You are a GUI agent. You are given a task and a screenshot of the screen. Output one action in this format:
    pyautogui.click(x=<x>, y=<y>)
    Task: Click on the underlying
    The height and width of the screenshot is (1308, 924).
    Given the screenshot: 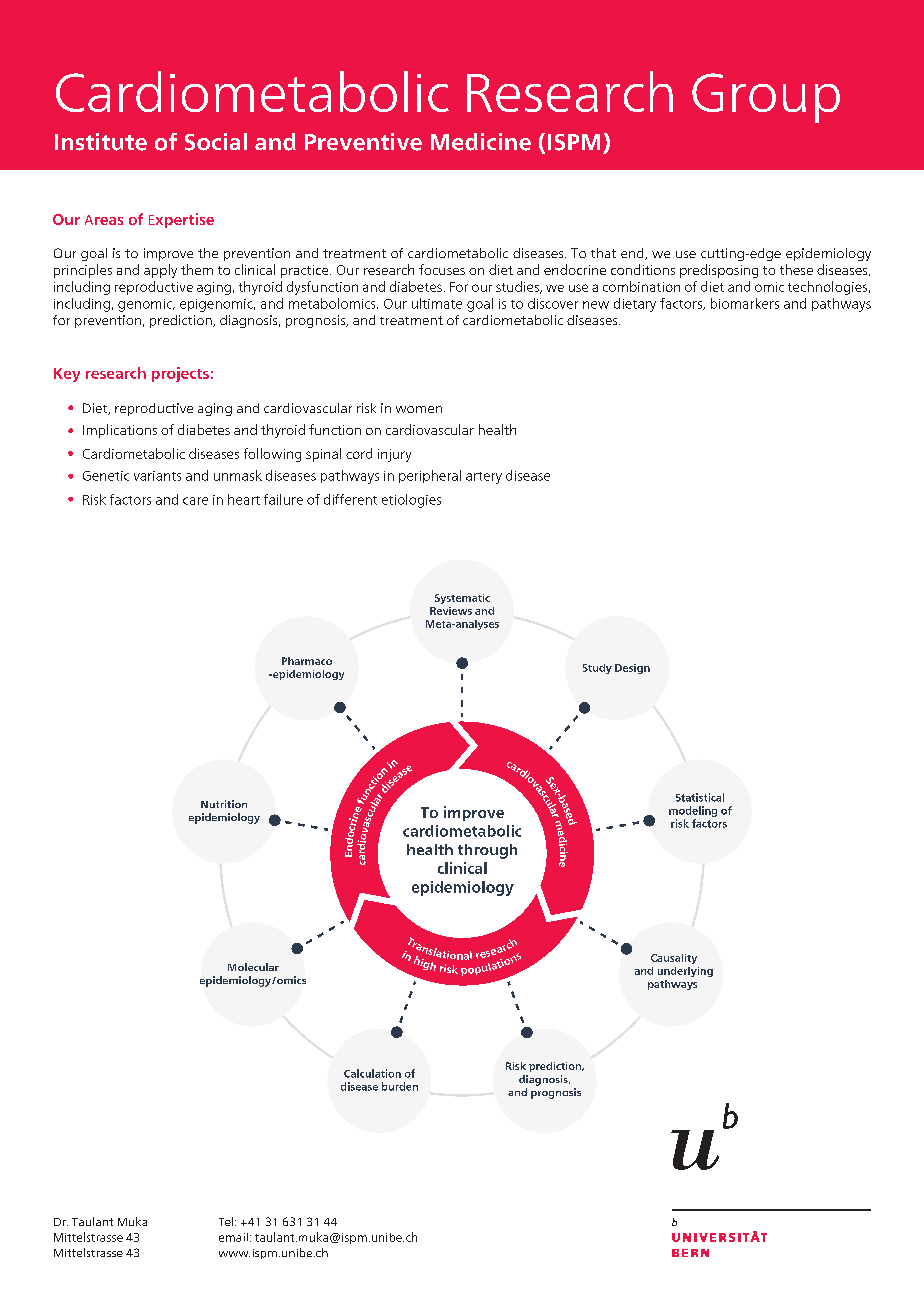 What is the action you would take?
    pyautogui.click(x=685, y=972)
